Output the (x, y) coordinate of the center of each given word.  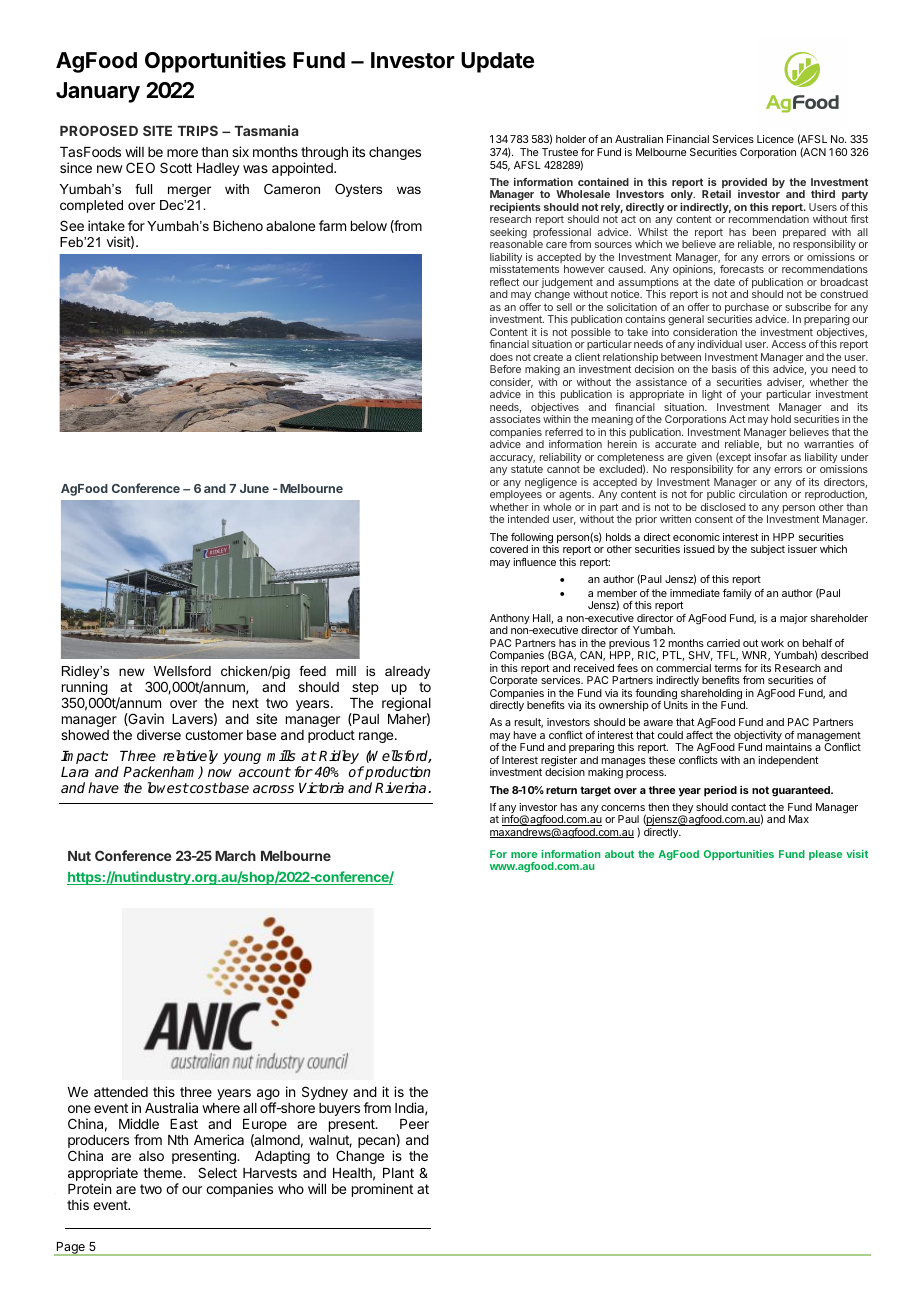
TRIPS (197, 130)
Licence (775, 139)
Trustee (560, 152)
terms (728, 668)
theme (163, 1173)
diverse (159, 734)
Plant (398, 1173)
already (407, 672)
